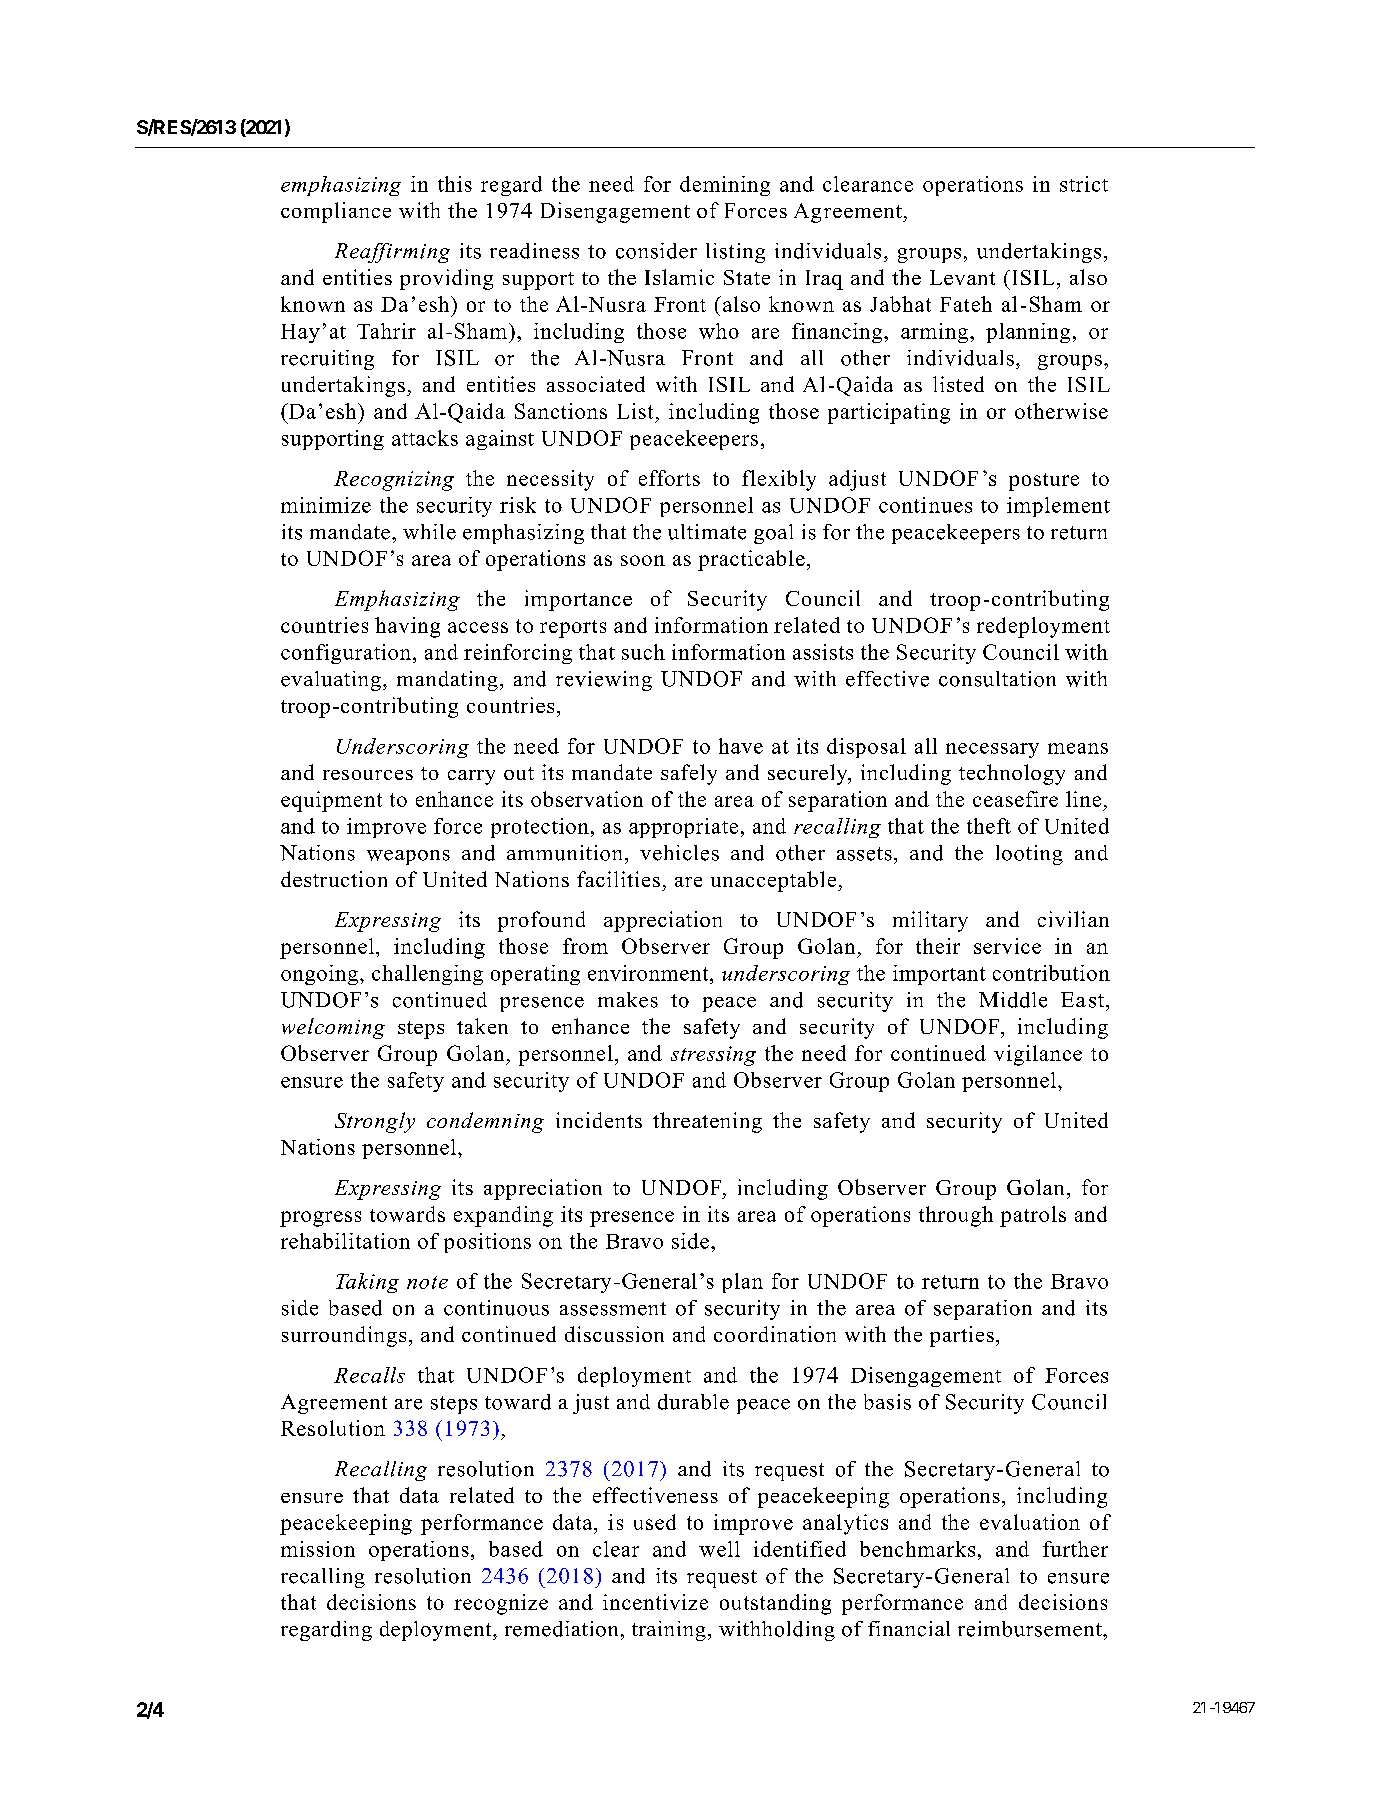  I want to click on Reaffirming, so click(392, 253).
